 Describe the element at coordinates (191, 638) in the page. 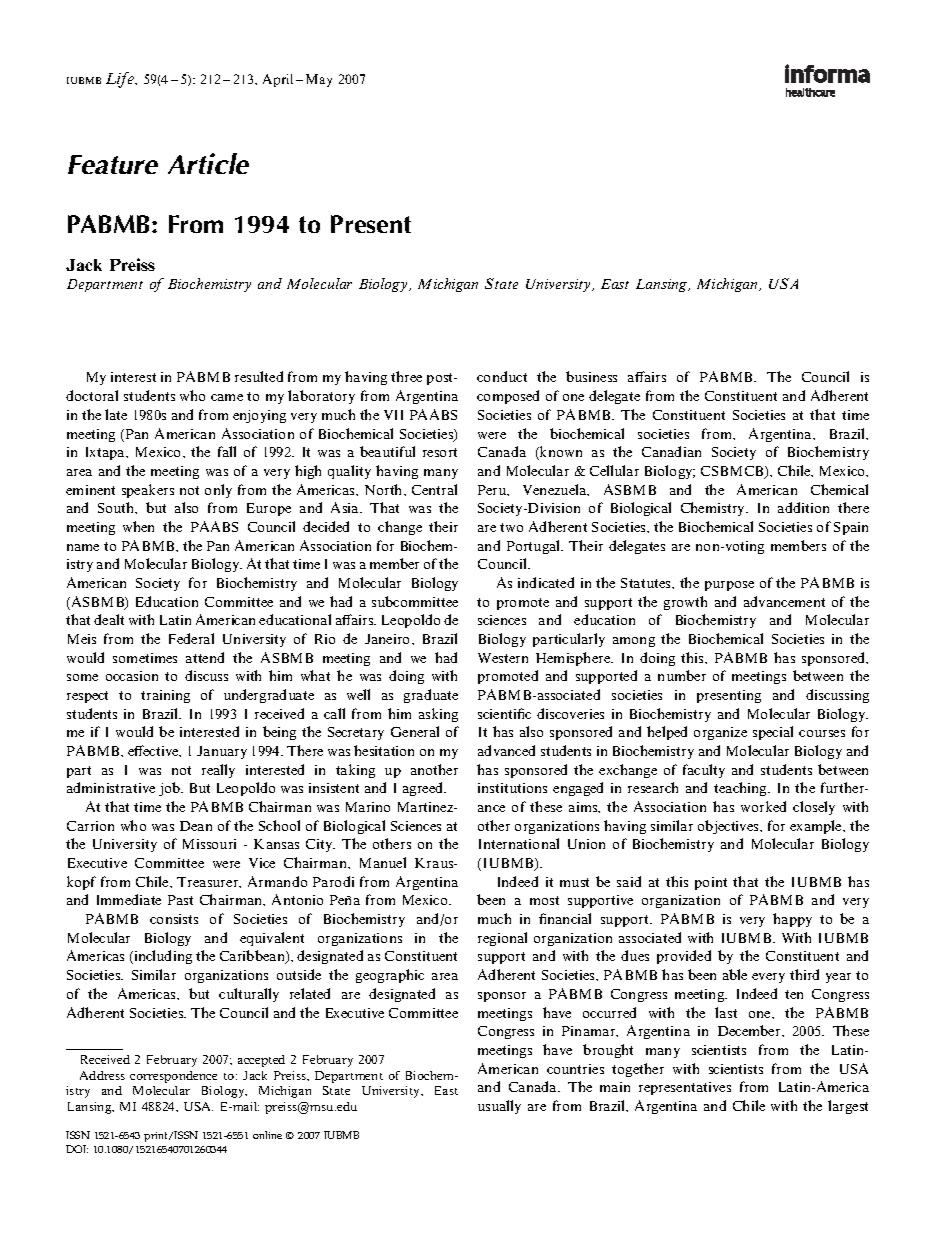

I see `Federal` at that location.
